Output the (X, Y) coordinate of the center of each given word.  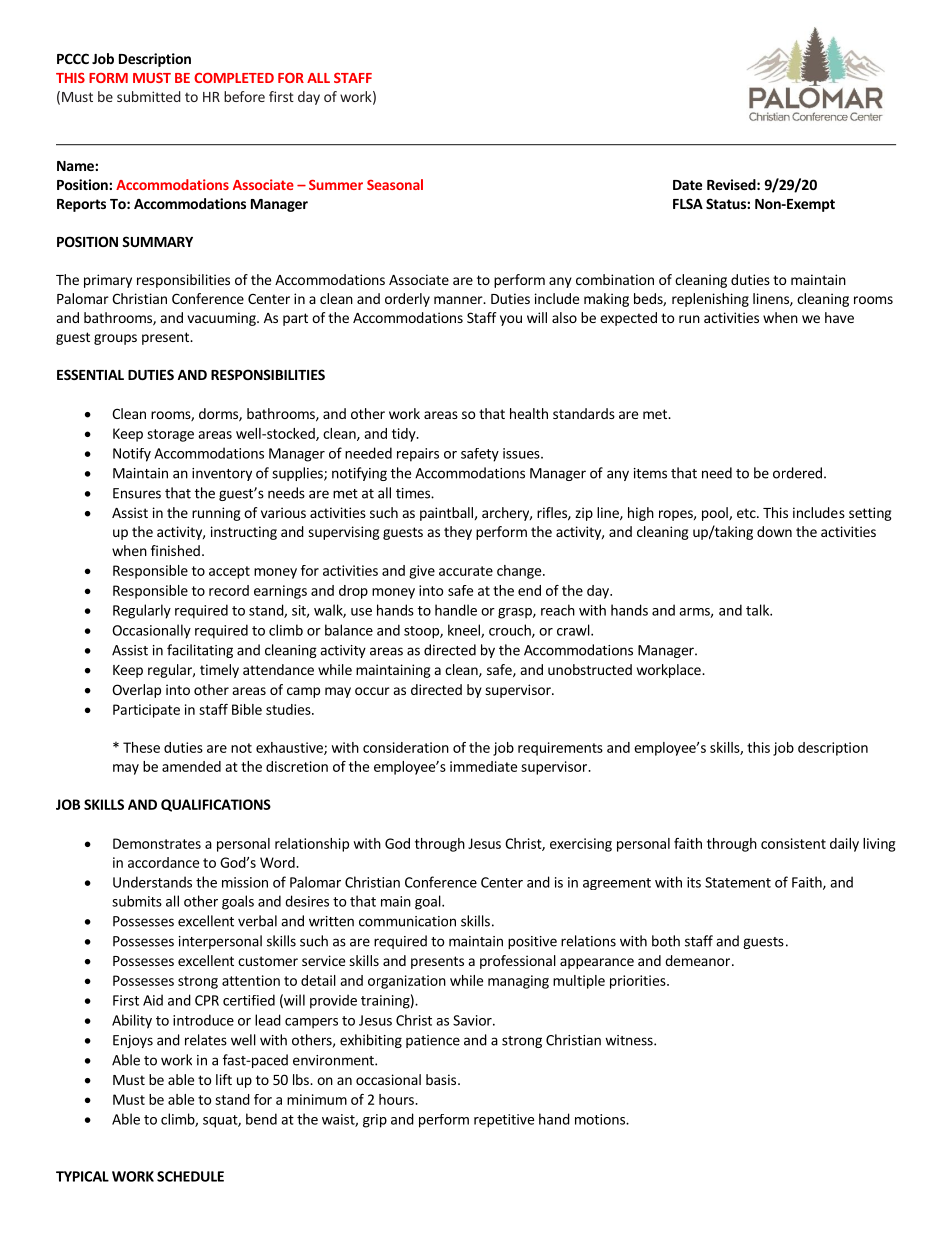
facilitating (200, 651)
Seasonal (395, 184)
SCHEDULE (190, 1176)
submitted (149, 96)
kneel (465, 631)
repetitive (504, 1121)
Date (687, 185)
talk (759, 610)
